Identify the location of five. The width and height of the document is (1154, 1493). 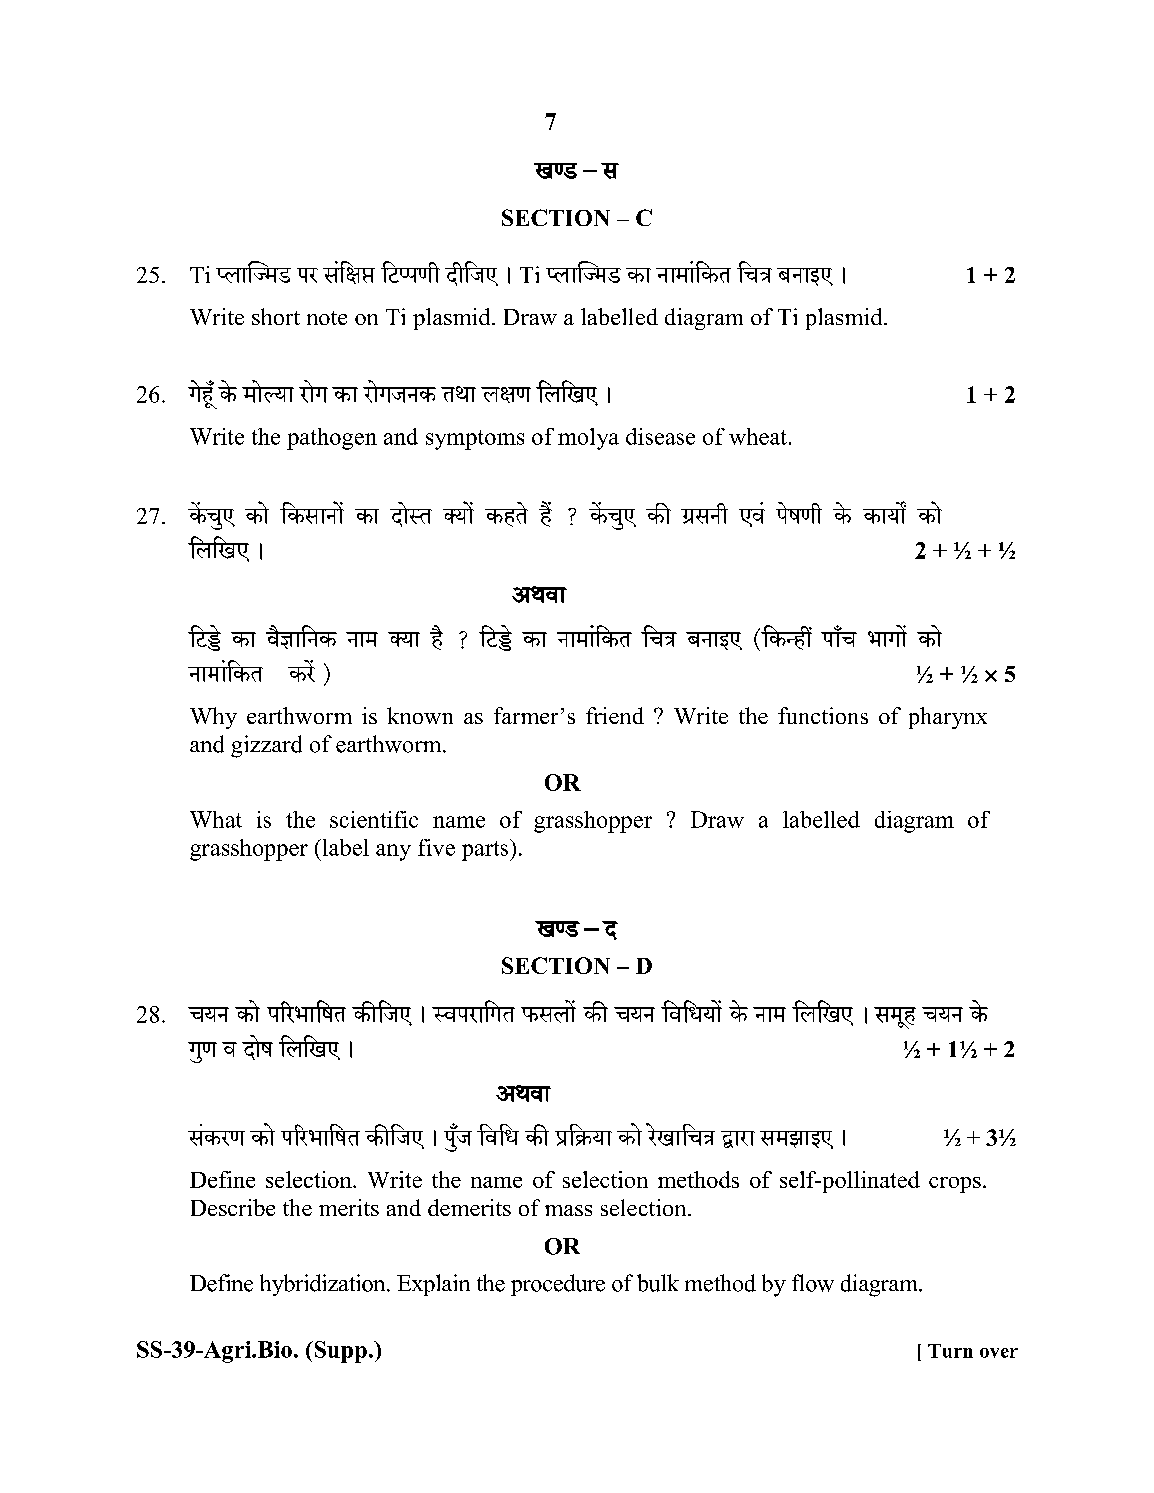
(436, 847).
